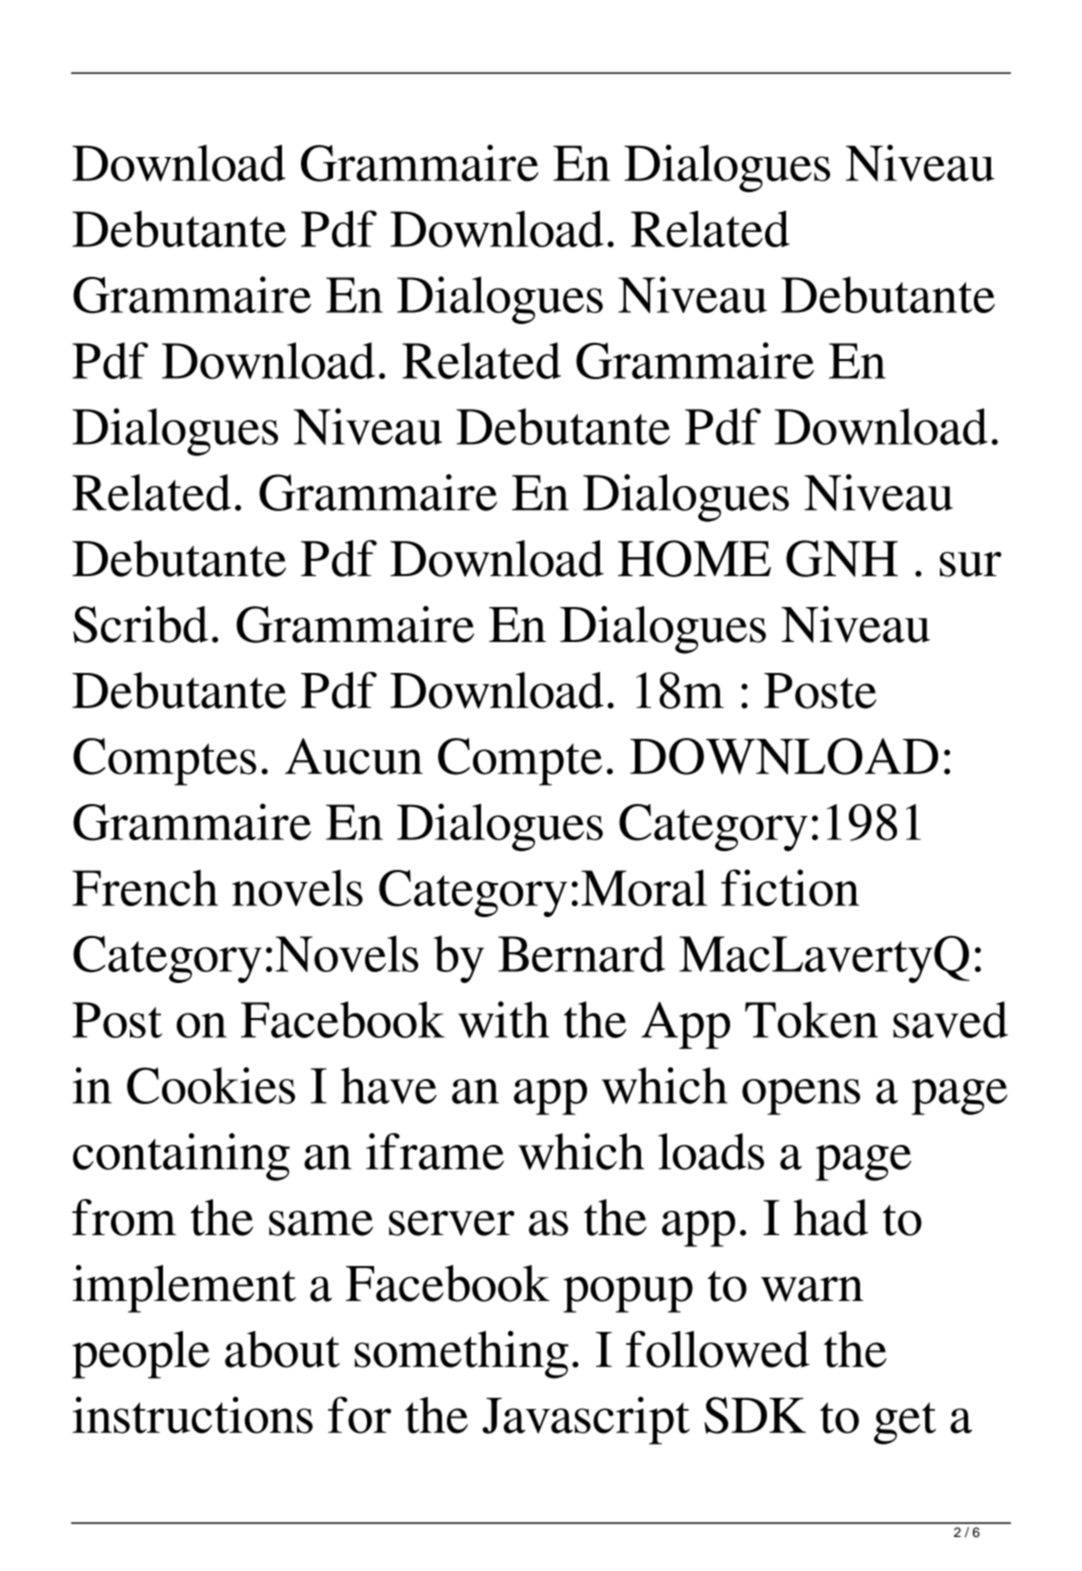  I want to click on French, so click(145, 887).
